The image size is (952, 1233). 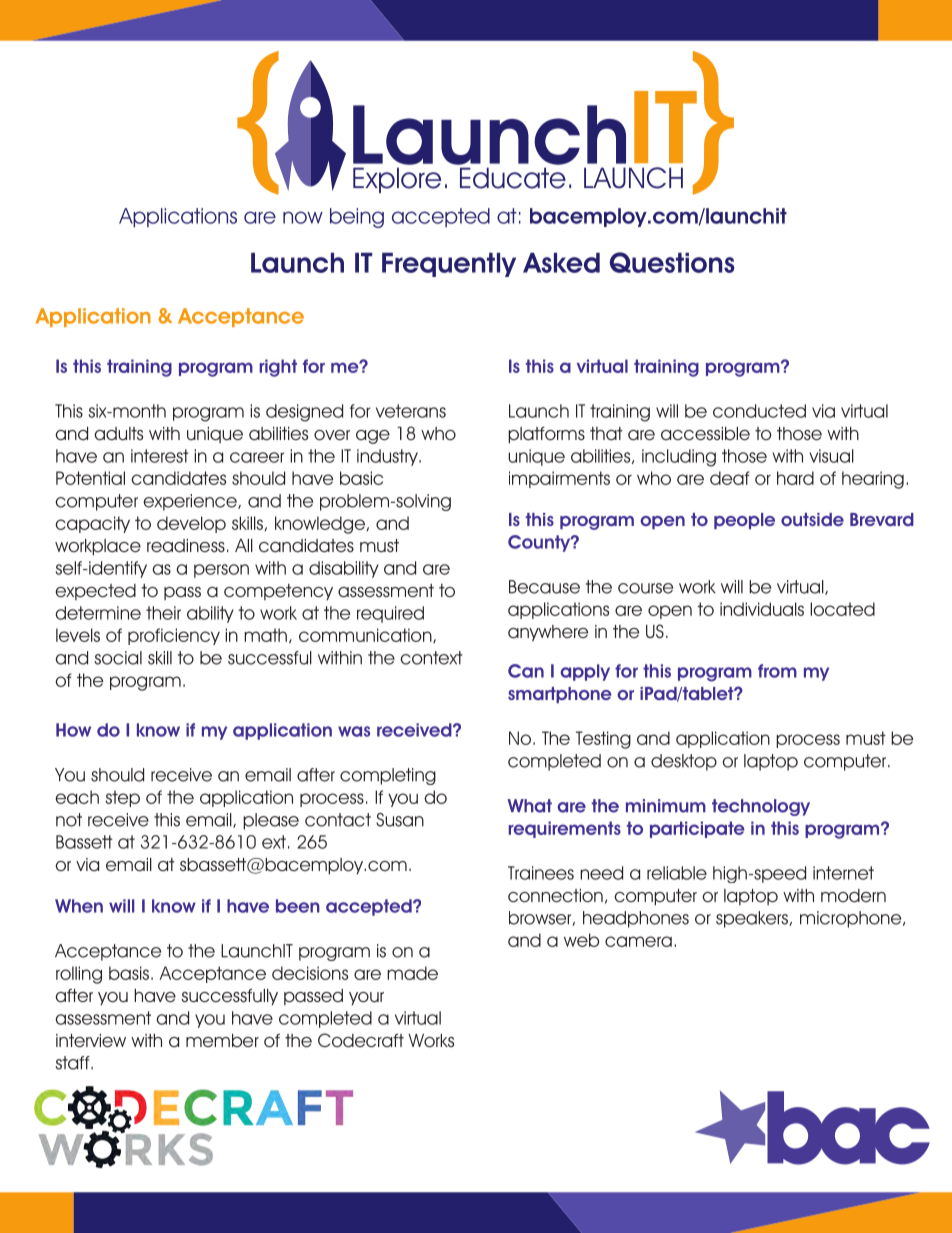 I want to click on Questions, so click(x=672, y=262).
